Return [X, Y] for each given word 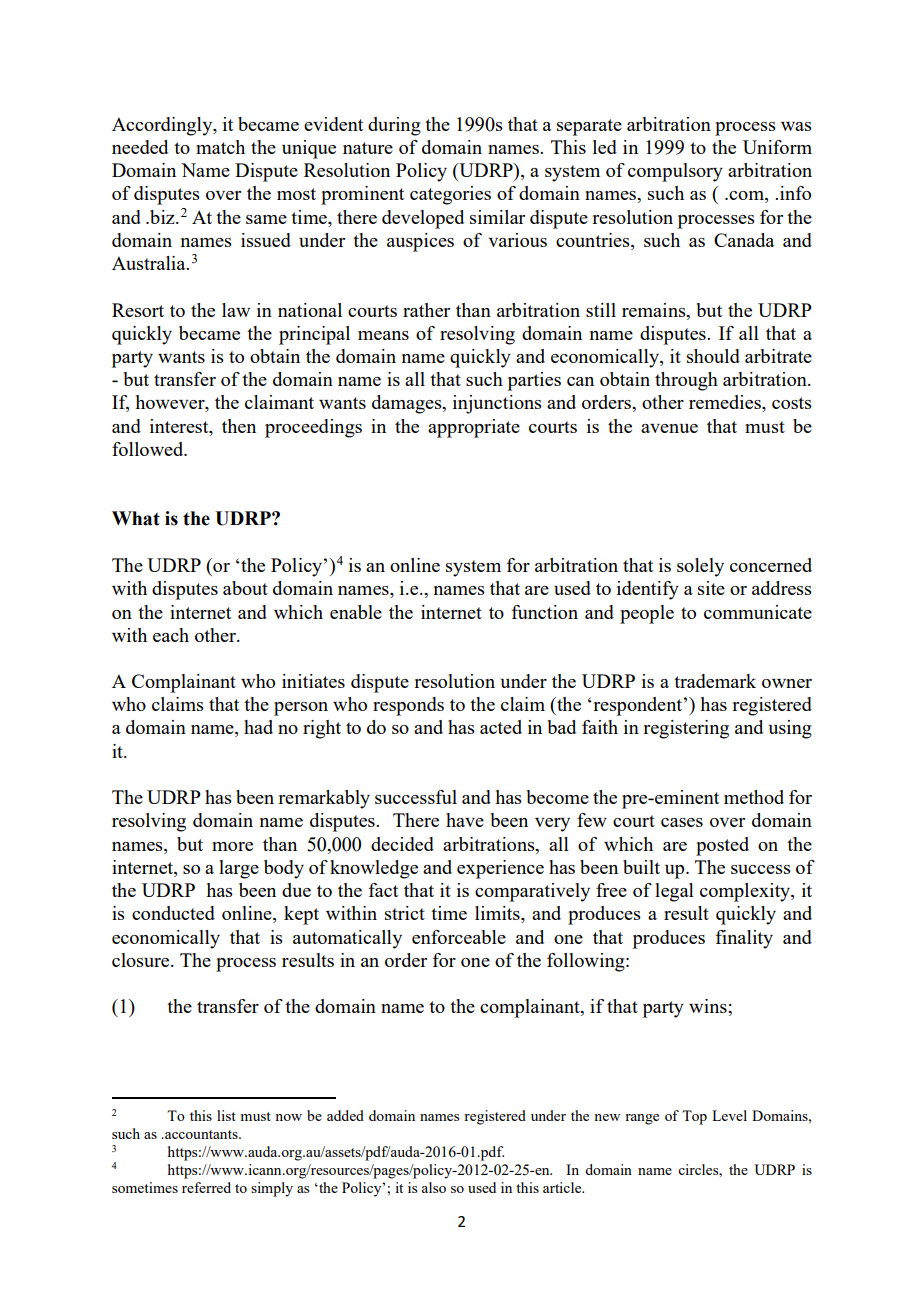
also [433, 1187]
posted [722, 846]
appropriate [474, 428]
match [220, 147]
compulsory [675, 172]
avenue [669, 428]
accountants [201, 1134]
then [239, 426]
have [465, 820]
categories [450, 195]
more [232, 846]
